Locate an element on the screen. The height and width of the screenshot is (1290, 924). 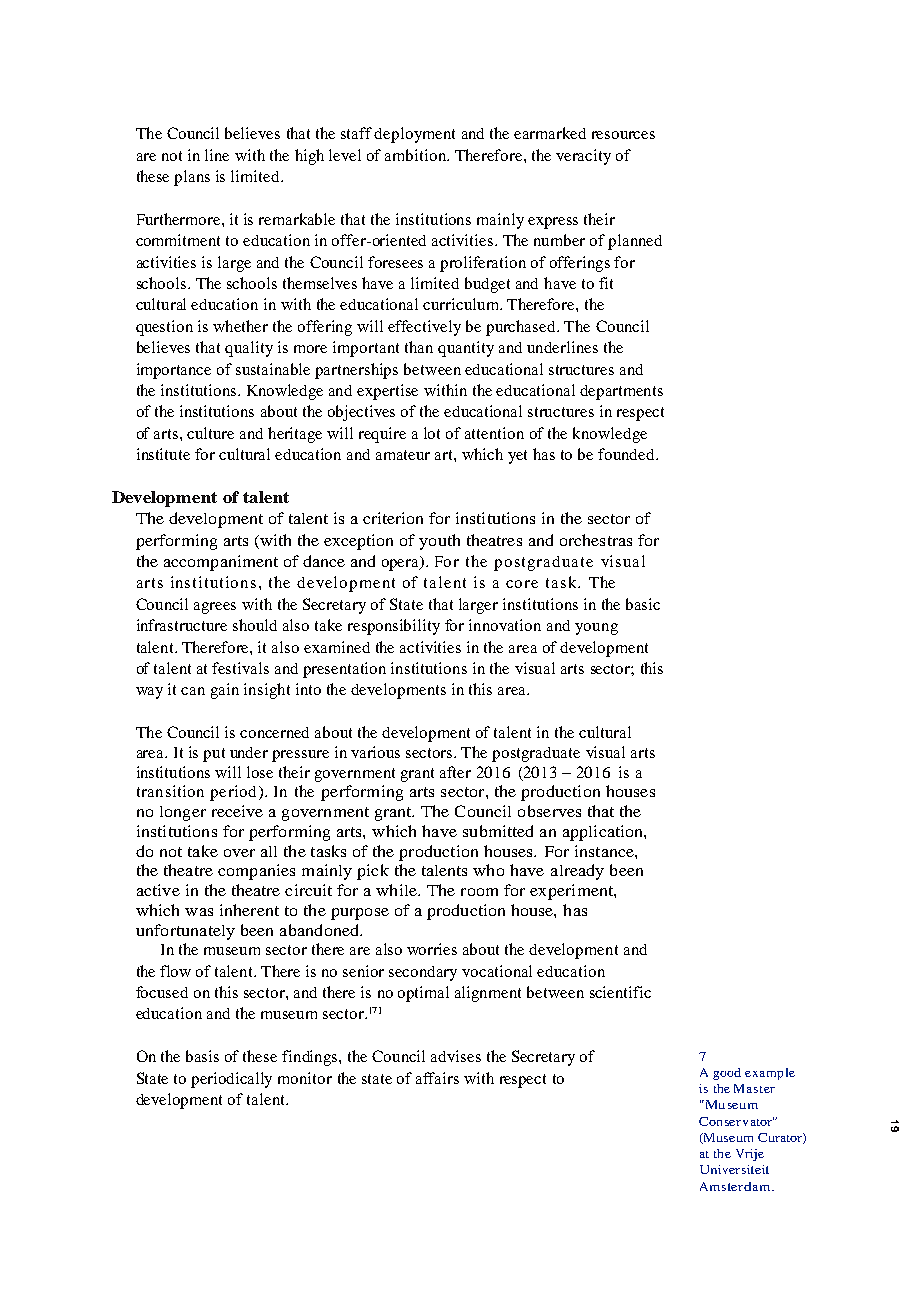
departments is located at coordinates (621, 392).
